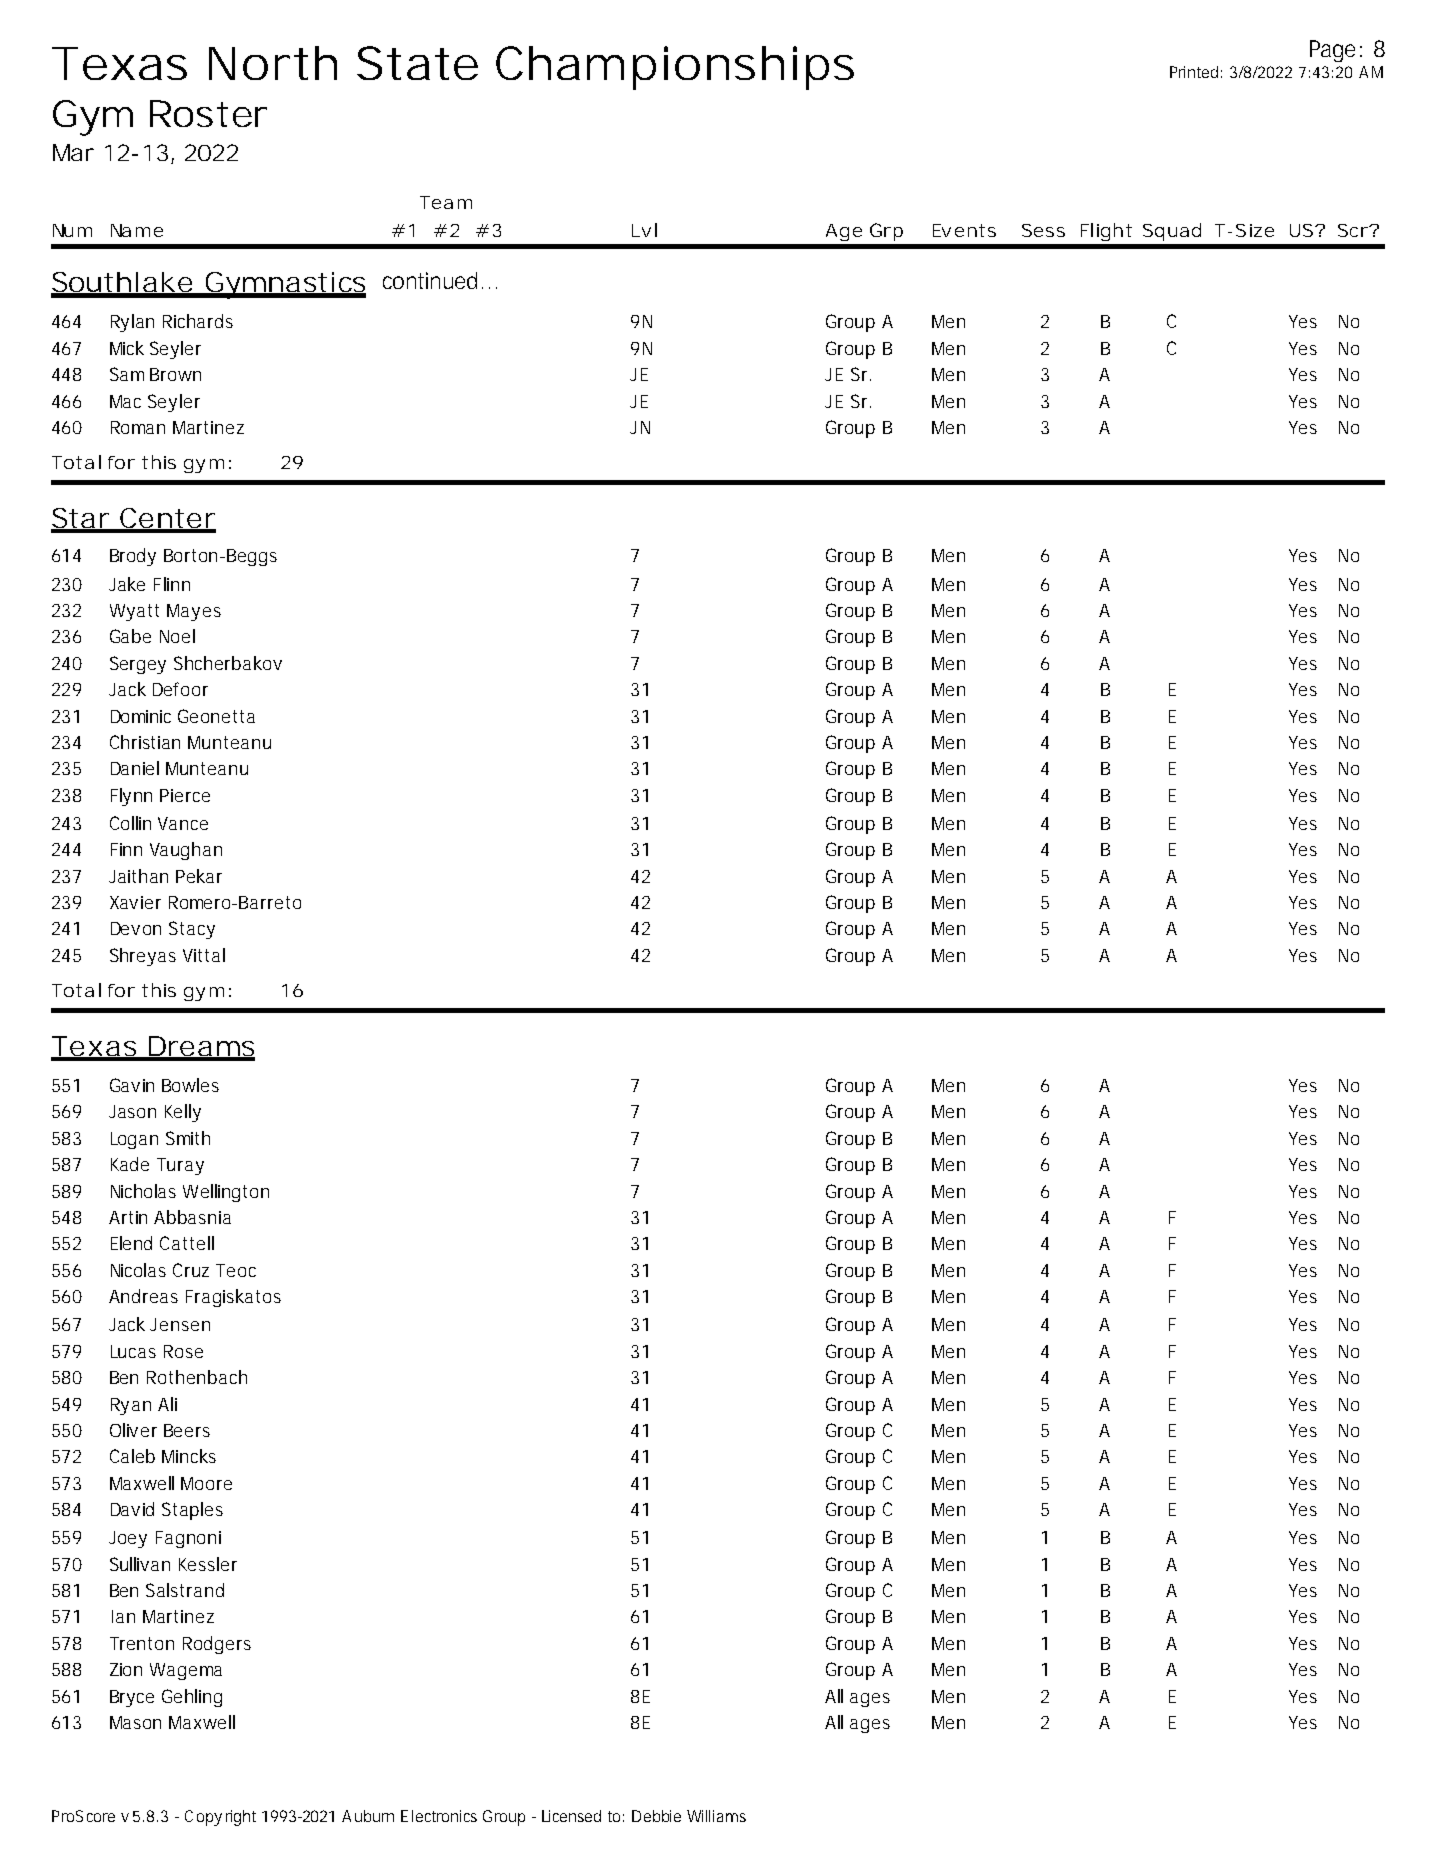 The image size is (1436, 1858). Describe the element at coordinates (133, 557) in the screenshot. I see `Brody` at that location.
